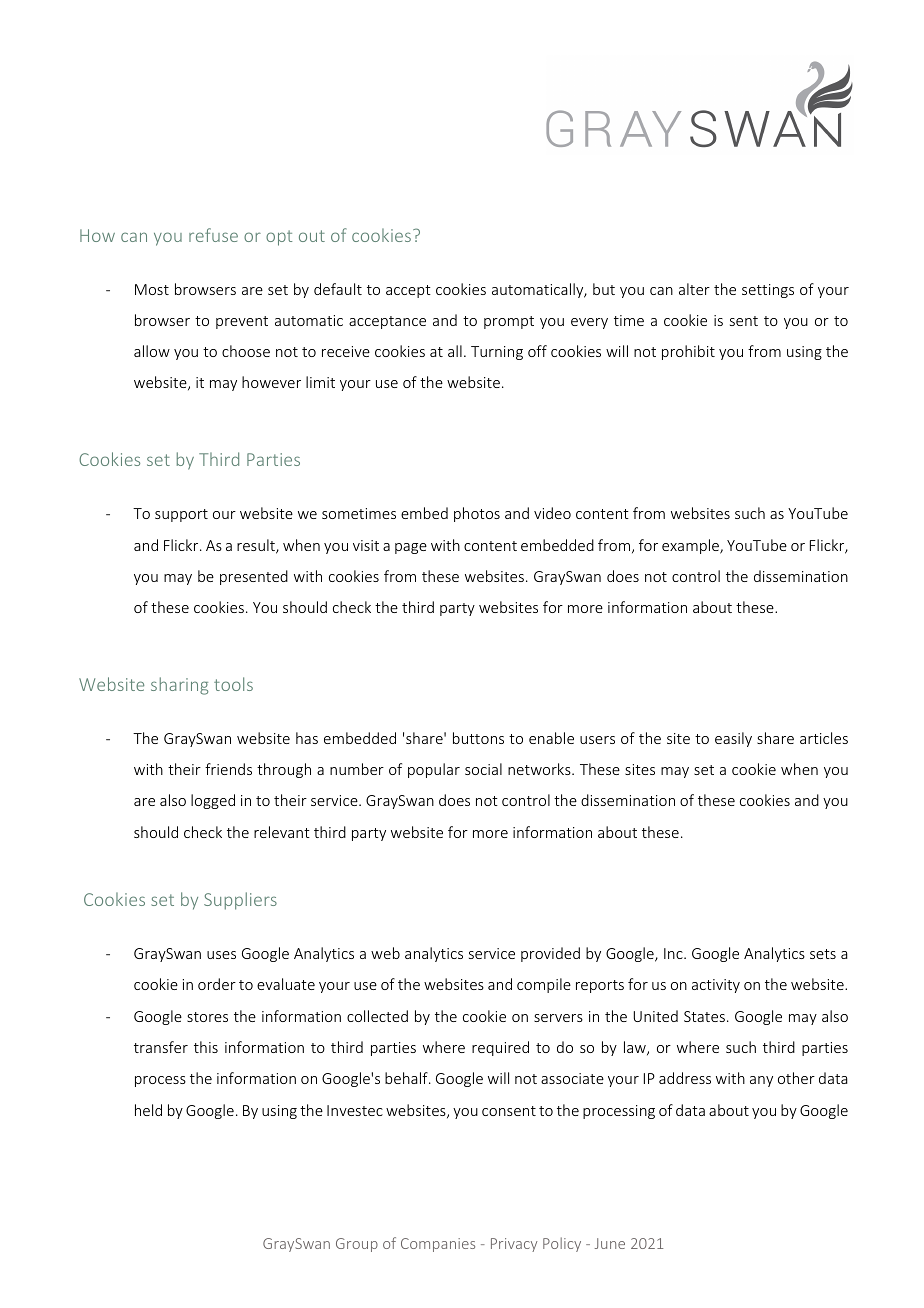  I want to click on easily, so click(733, 739).
